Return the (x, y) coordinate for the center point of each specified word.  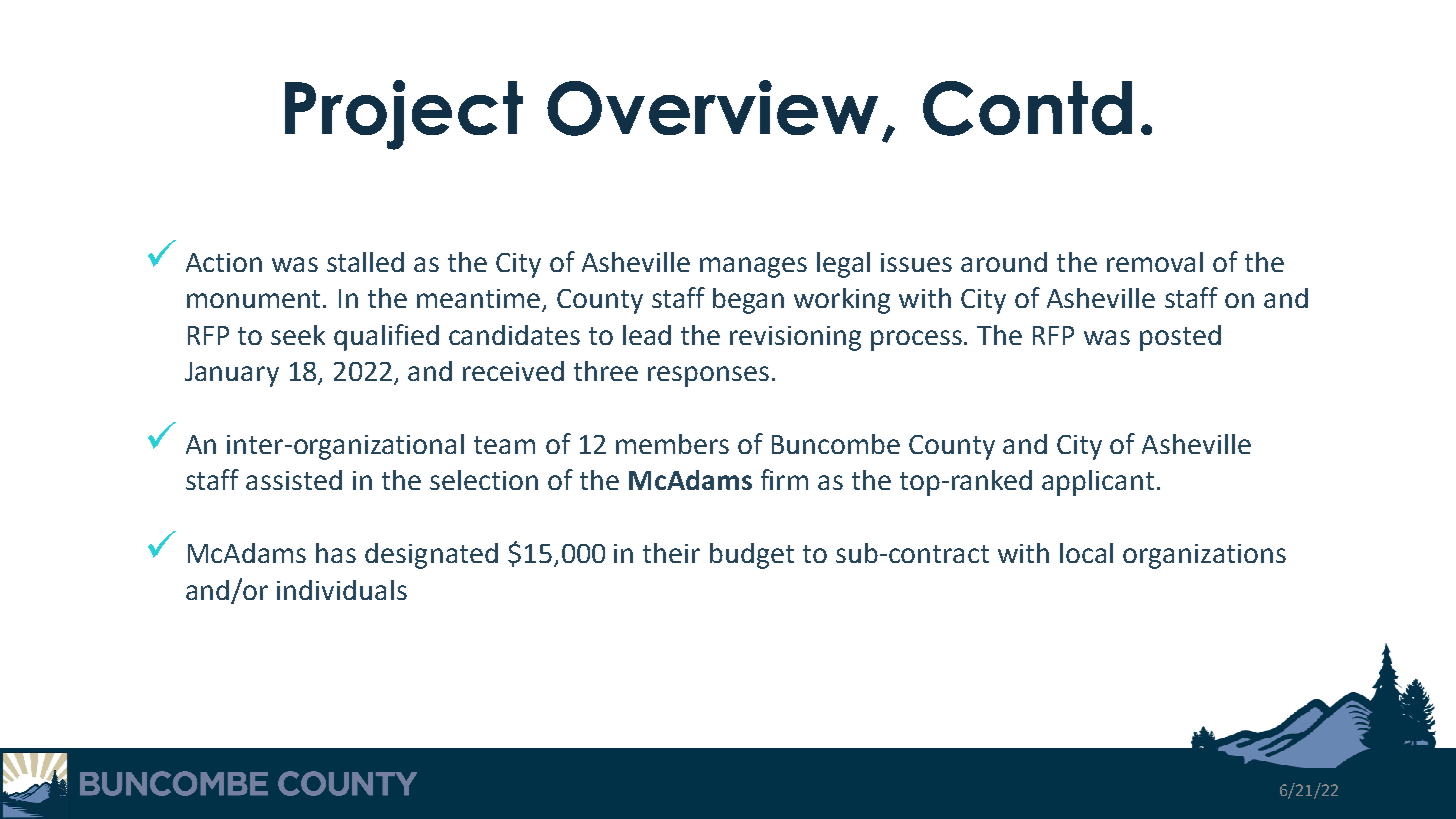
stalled (365, 262)
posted (1180, 338)
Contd (1027, 108)
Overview (712, 108)
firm (784, 479)
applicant (1098, 483)
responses (708, 376)
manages (753, 267)
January (232, 374)
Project (404, 115)
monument (255, 299)
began (748, 301)
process (918, 340)
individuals (342, 590)
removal (1155, 262)
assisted (294, 480)
